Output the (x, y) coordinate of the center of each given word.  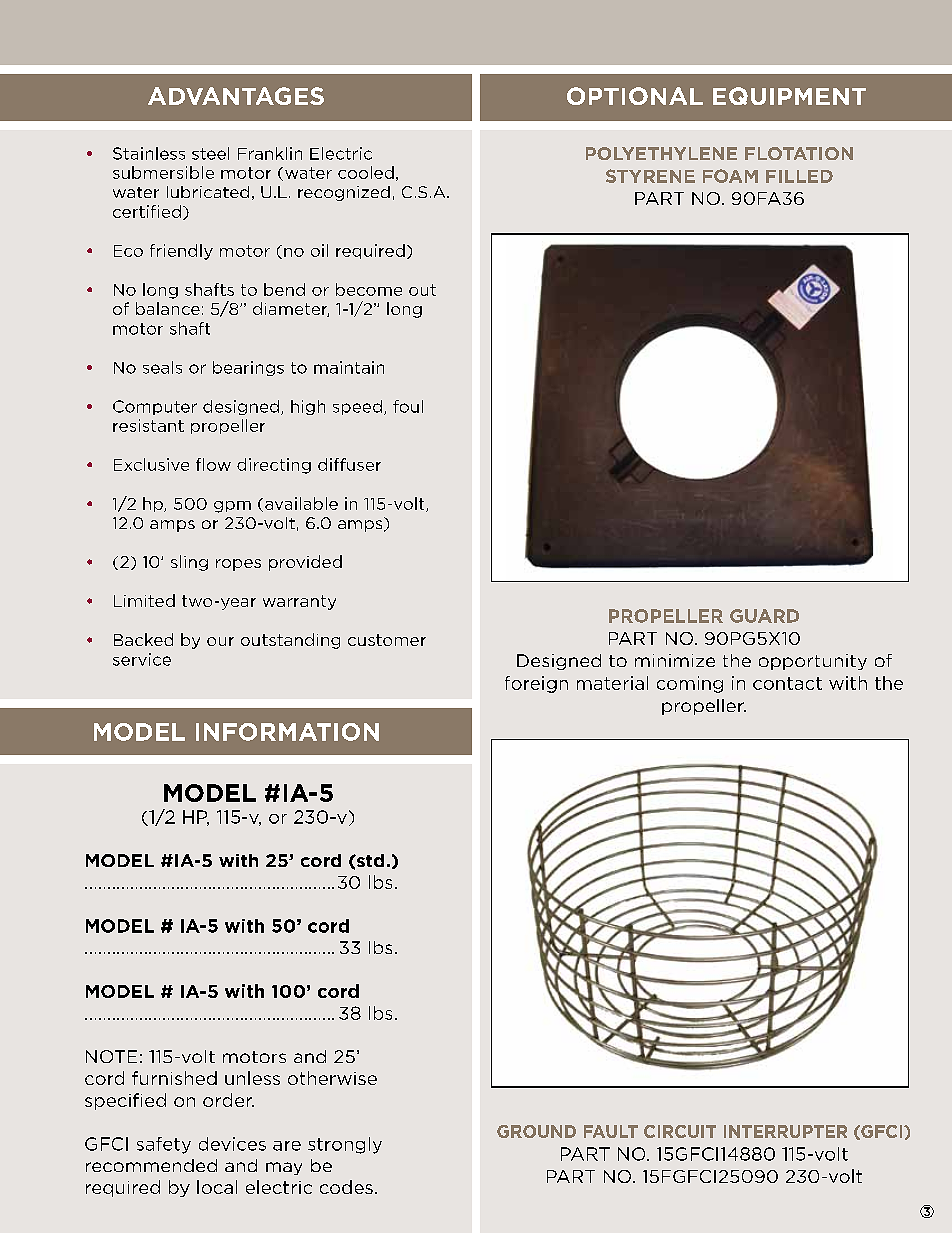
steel (210, 153)
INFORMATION (287, 732)
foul (408, 406)
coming (690, 684)
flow (213, 464)
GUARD (764, 616)
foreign (536, 684)
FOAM (730, 176)
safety (164, 1145)
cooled (366, 172)
